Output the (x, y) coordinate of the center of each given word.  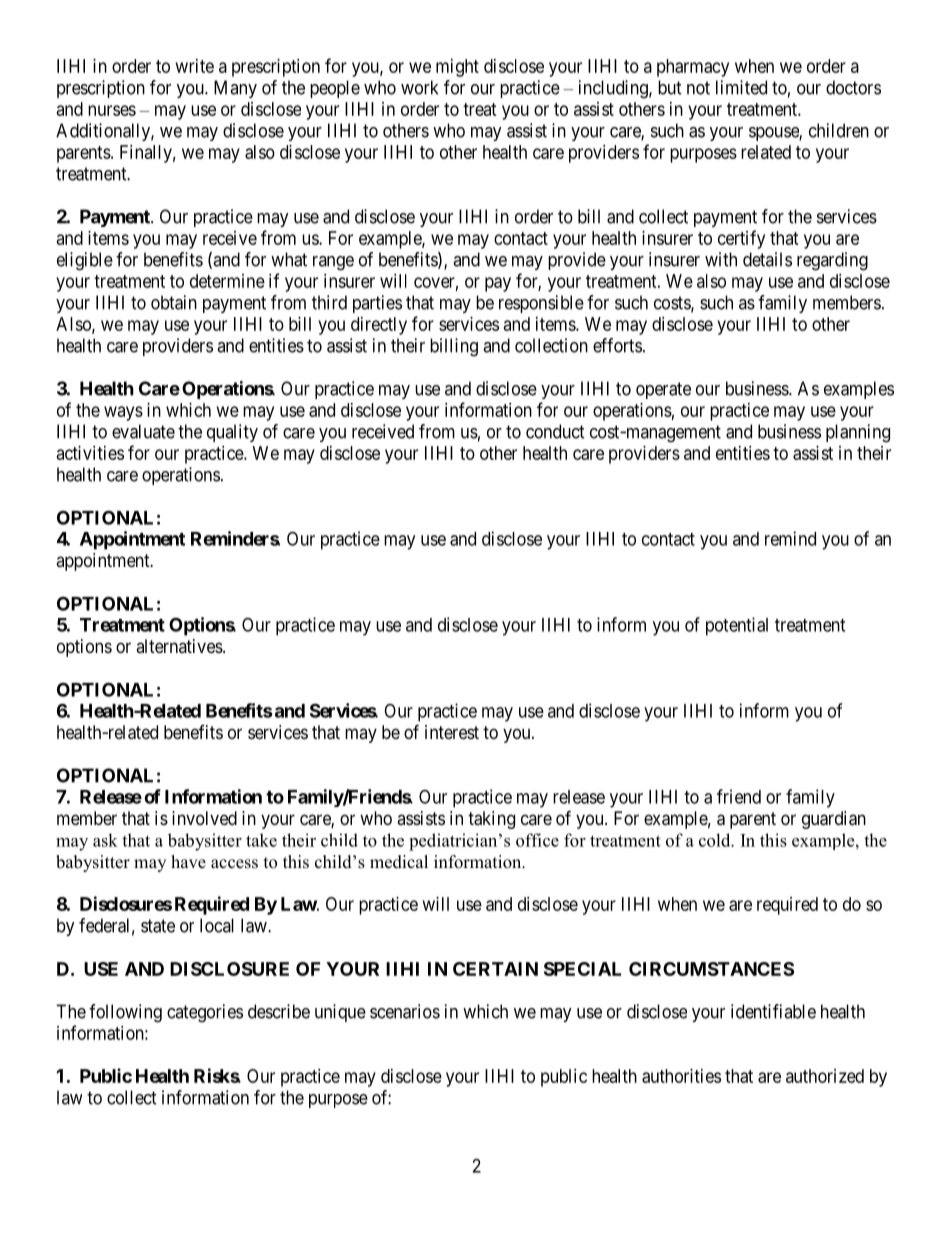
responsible (541, 304)
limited (741, 87)
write (195, 66)
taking (491, 820)
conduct (555, 431)
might (457, 68)
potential (737, 626)
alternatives (179, 646)
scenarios (405, 1011)
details (767, 259)
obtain (174, 302)
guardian (834, 820)
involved (204, 818)
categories (205, 1013)
